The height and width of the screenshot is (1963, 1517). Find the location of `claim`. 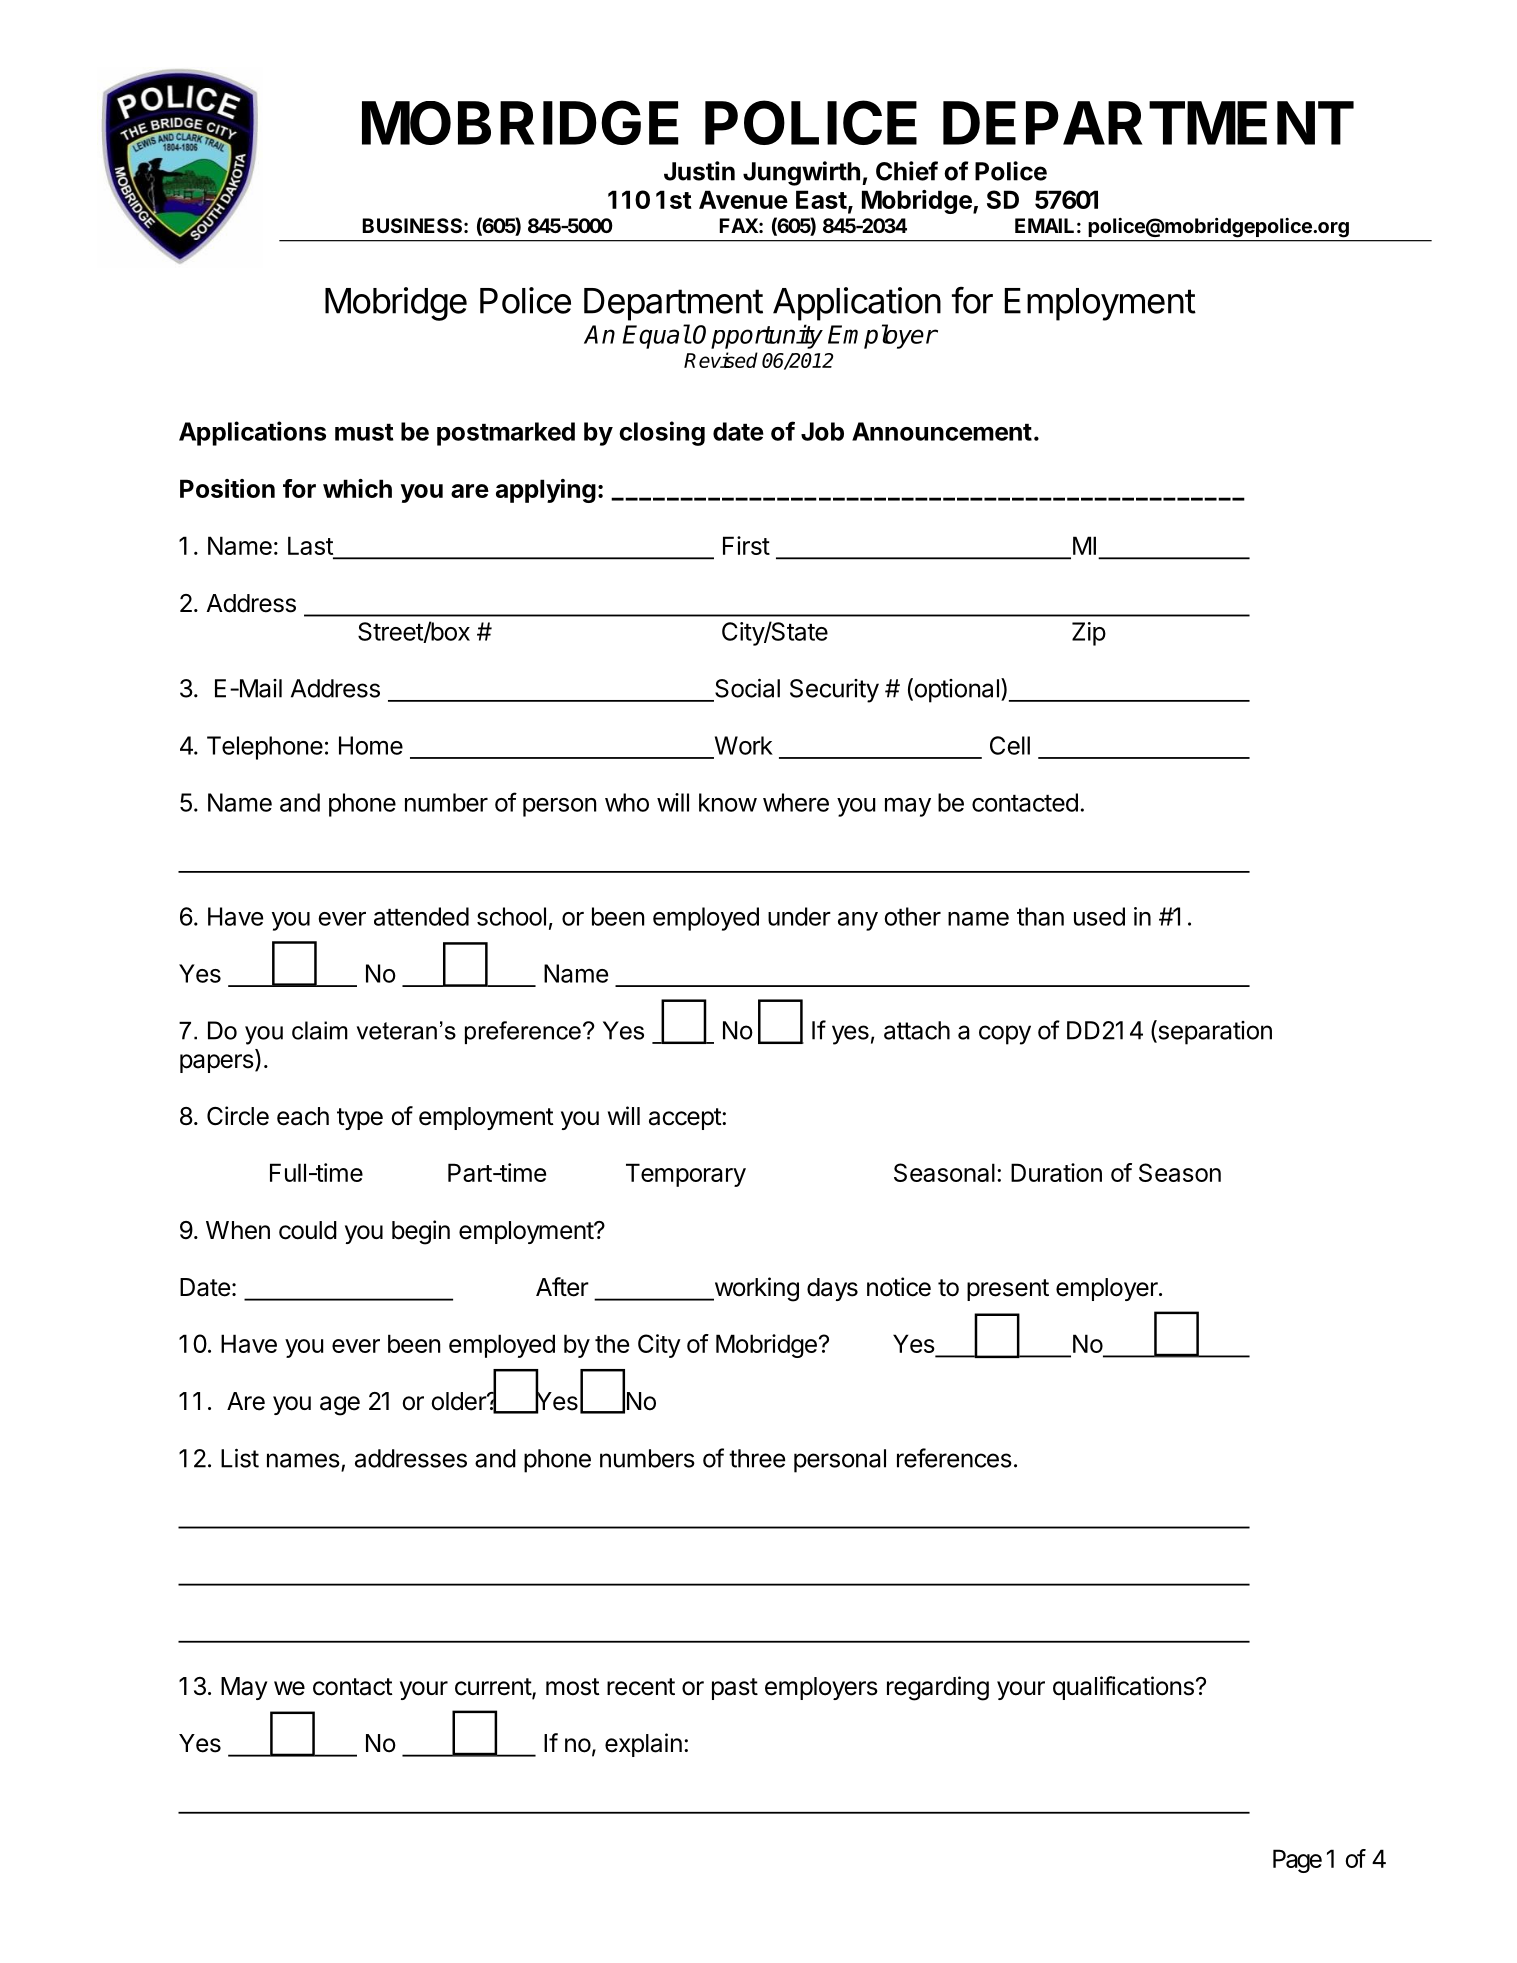

claim is located at coordinates (320, 1030).
